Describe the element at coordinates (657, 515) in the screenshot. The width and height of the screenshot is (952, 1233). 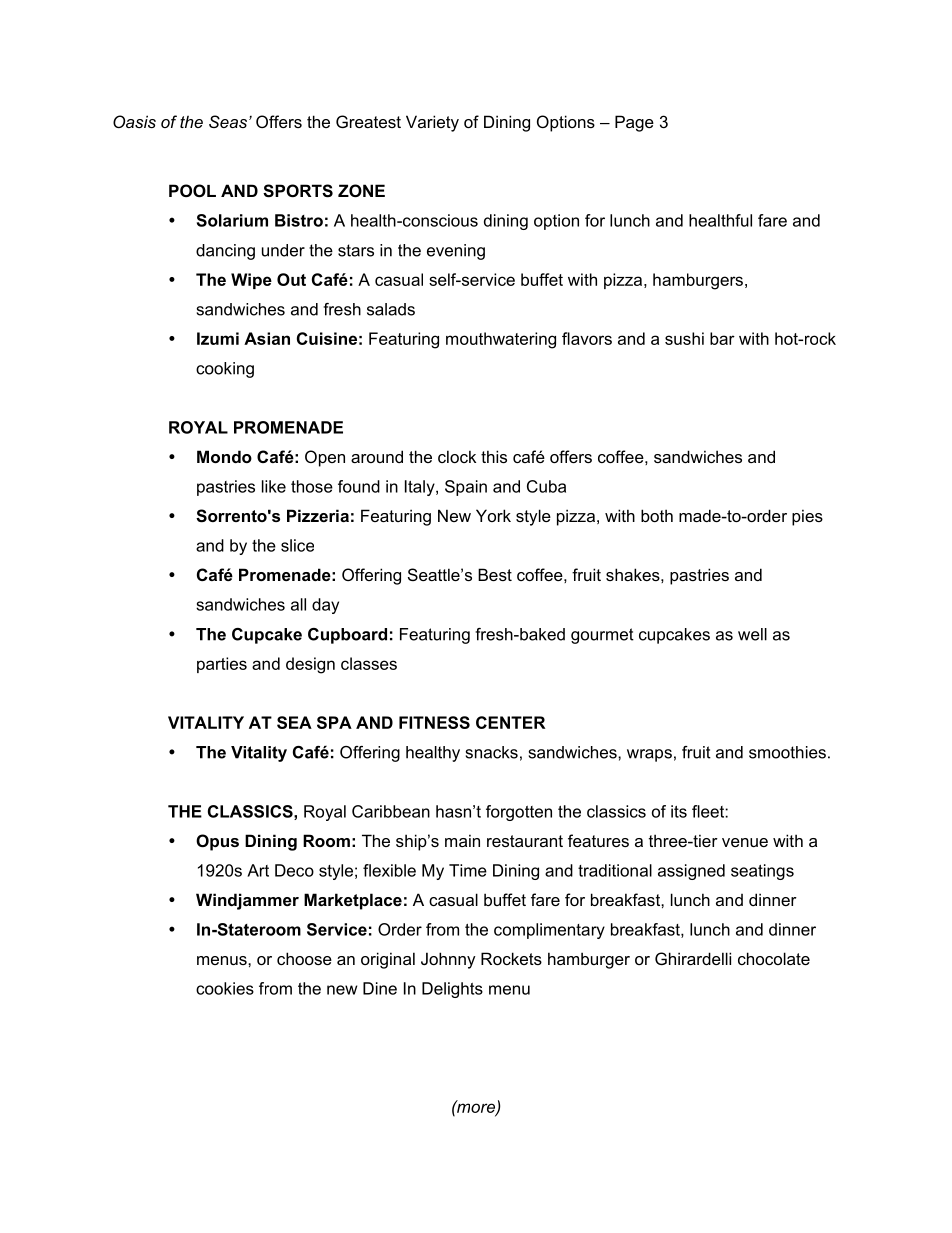
I see `both` at that location.
